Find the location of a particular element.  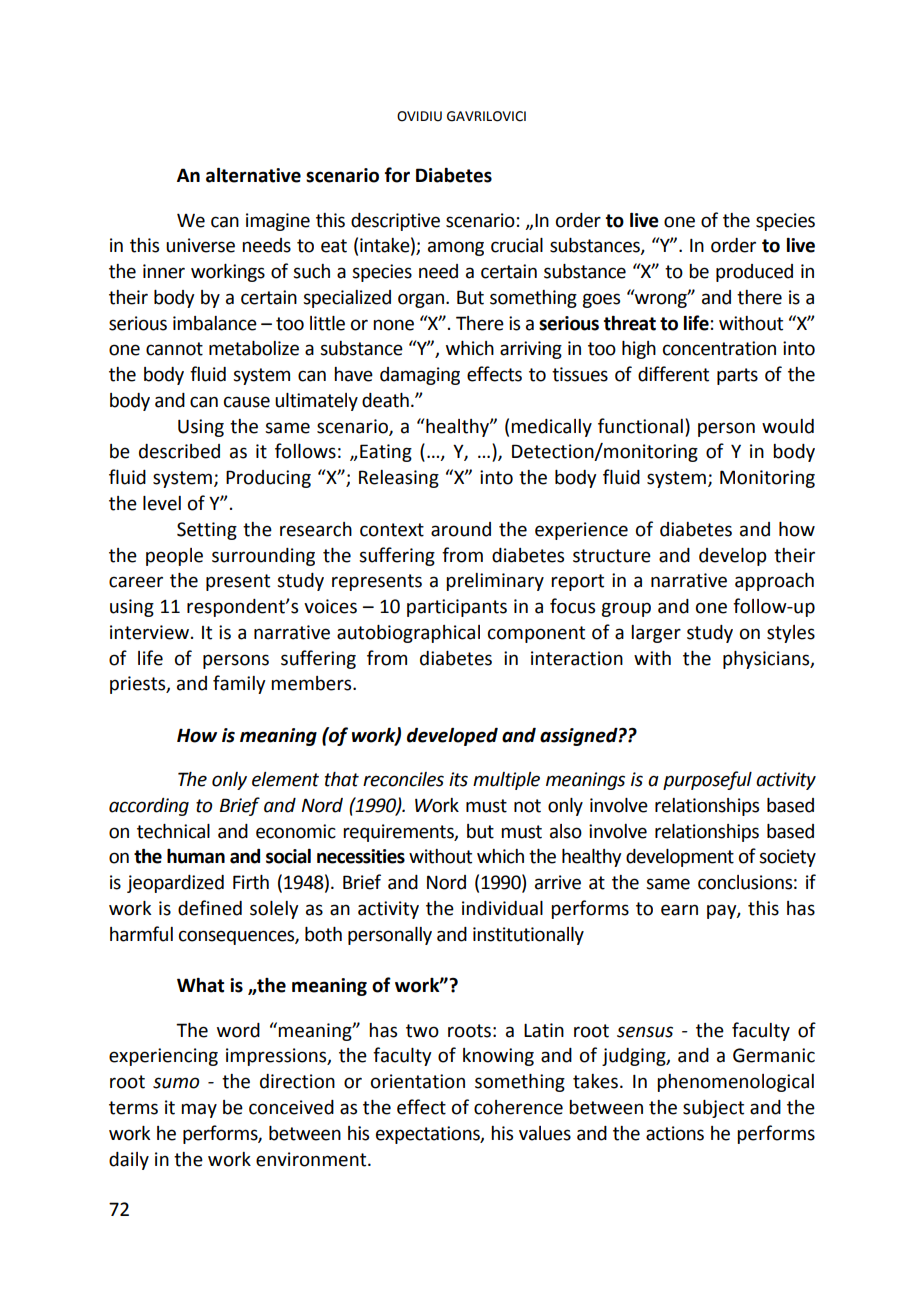

family is located at coordinates (239, 684).
